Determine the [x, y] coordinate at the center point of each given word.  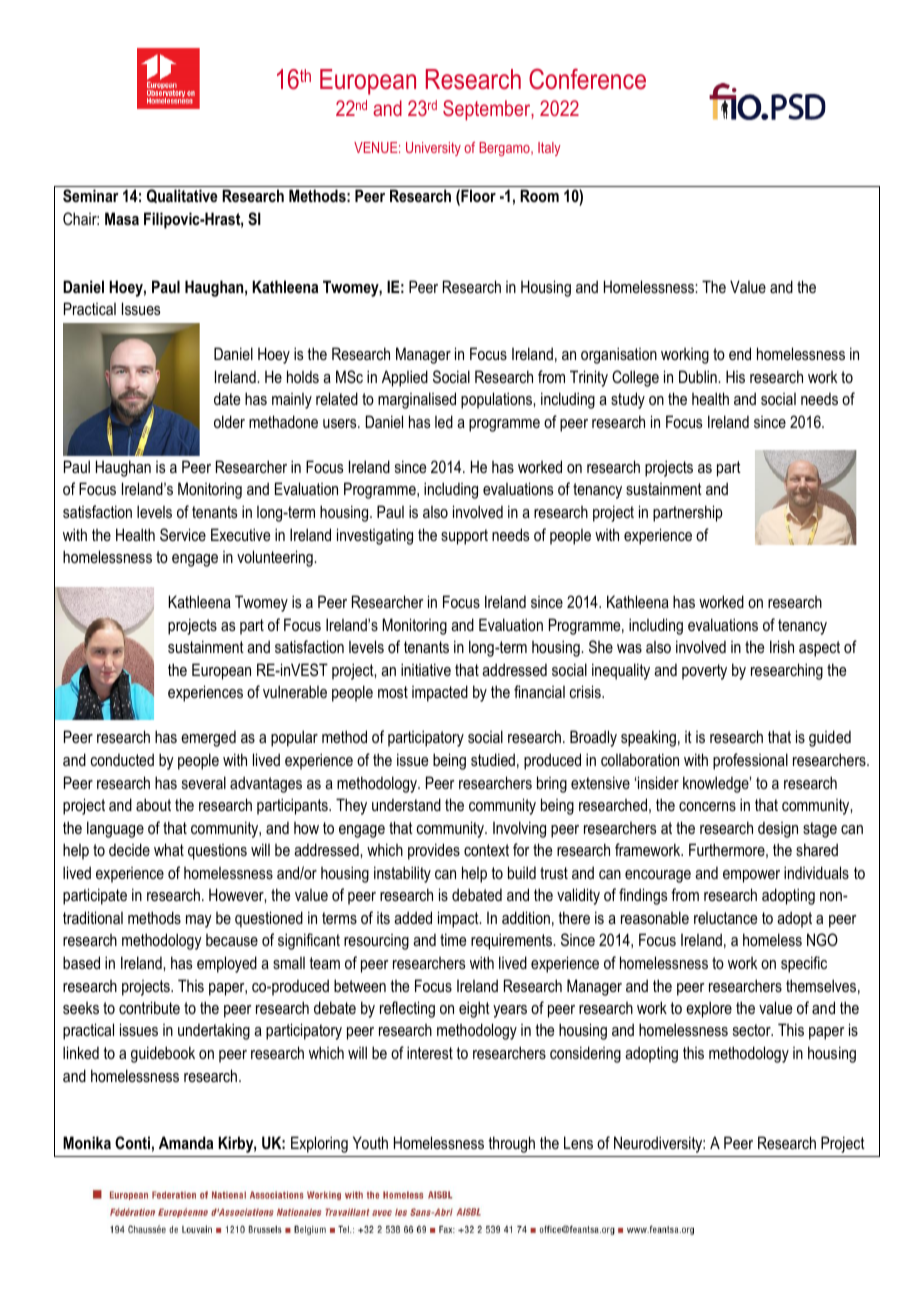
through [511, 1144]
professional [750, 761]
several [204, 782]
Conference [587, 79]
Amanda [186, 1142]
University [433, 149]
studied [493, 759]
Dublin [699, 376]
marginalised [417, 400]
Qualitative [182, 196]
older [229, 421]
